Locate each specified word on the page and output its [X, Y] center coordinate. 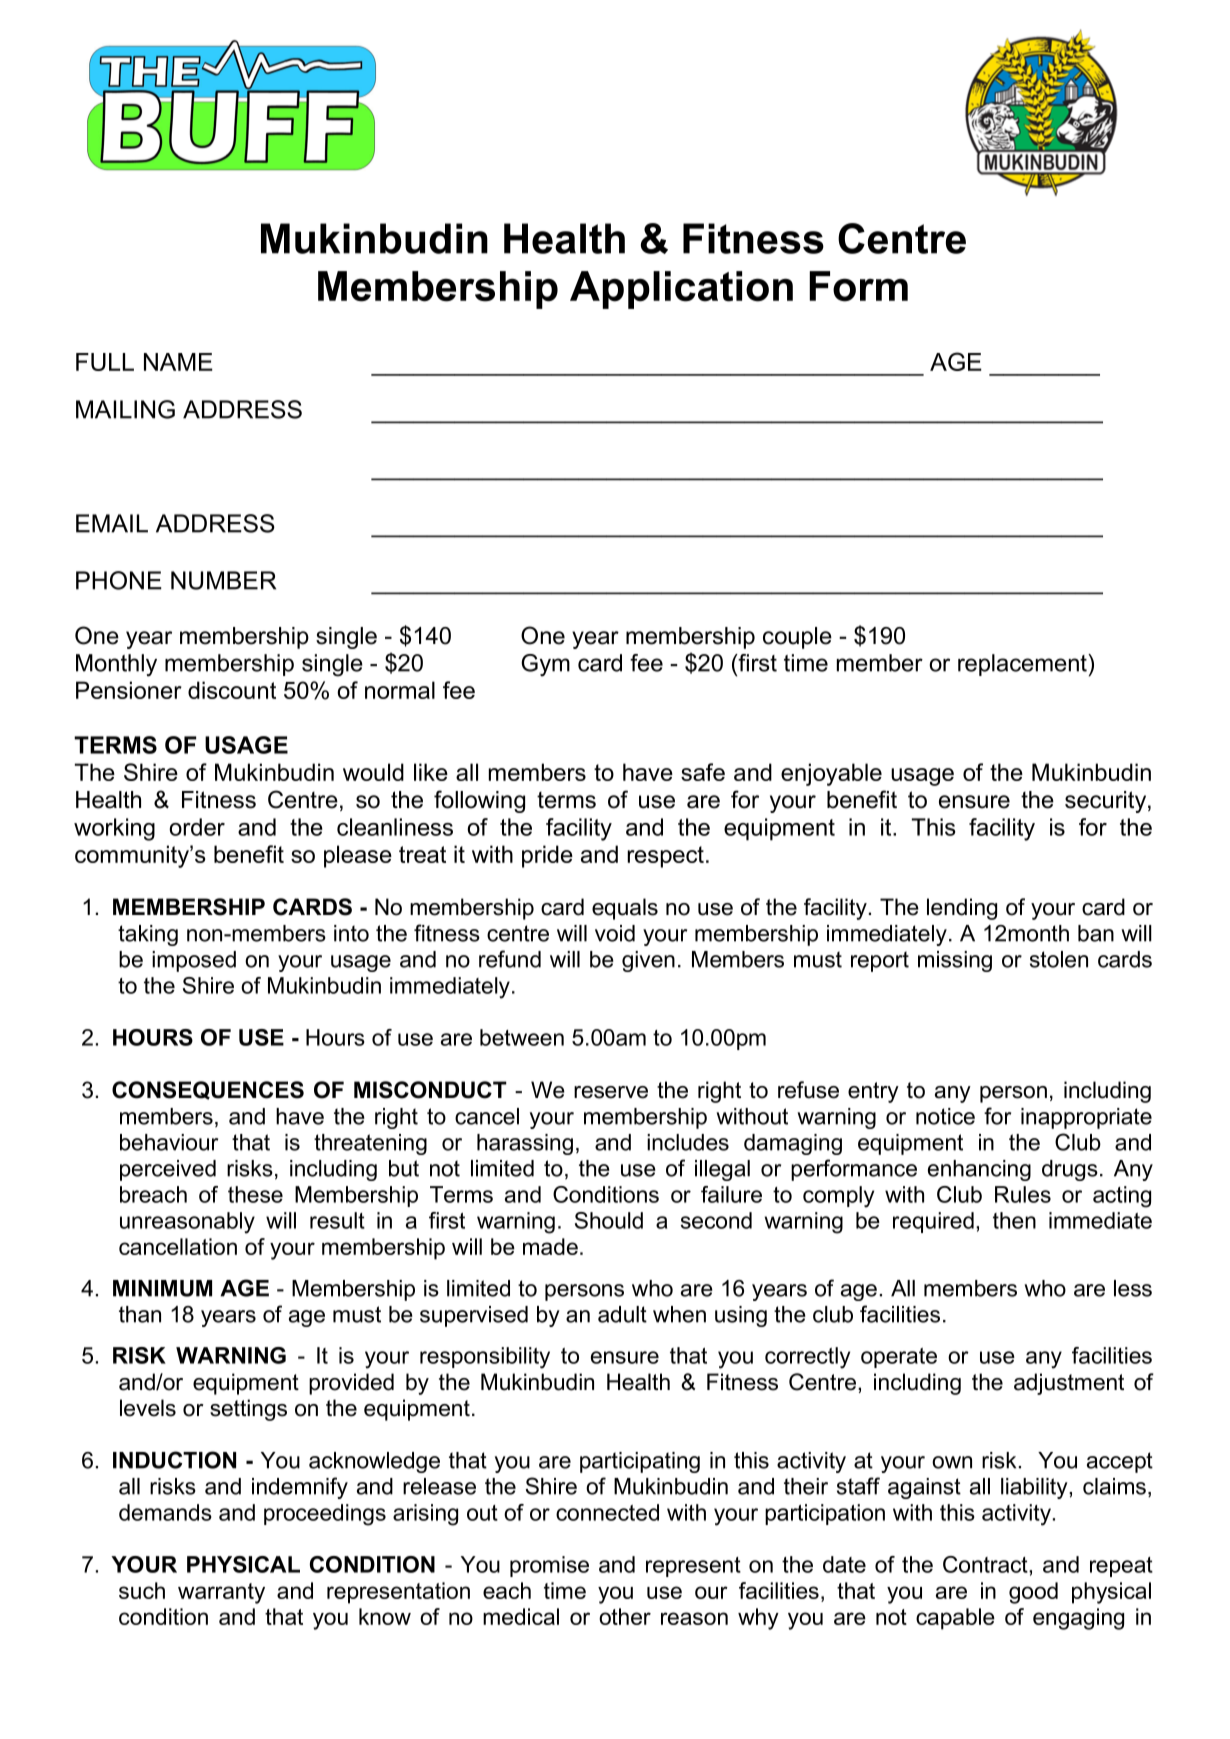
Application [681, 290]
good [1033, 1593]
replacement [1023, 665]
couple [797, 638]
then [1014, 1220]
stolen [1059, 959]
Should [609, 1220]
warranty [221, 1593]
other [625, 1616]
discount [232, 690]
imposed [194, 961]
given [648, 961]
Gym [545, 665]
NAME [178, 362]
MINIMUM [162, 1288]
